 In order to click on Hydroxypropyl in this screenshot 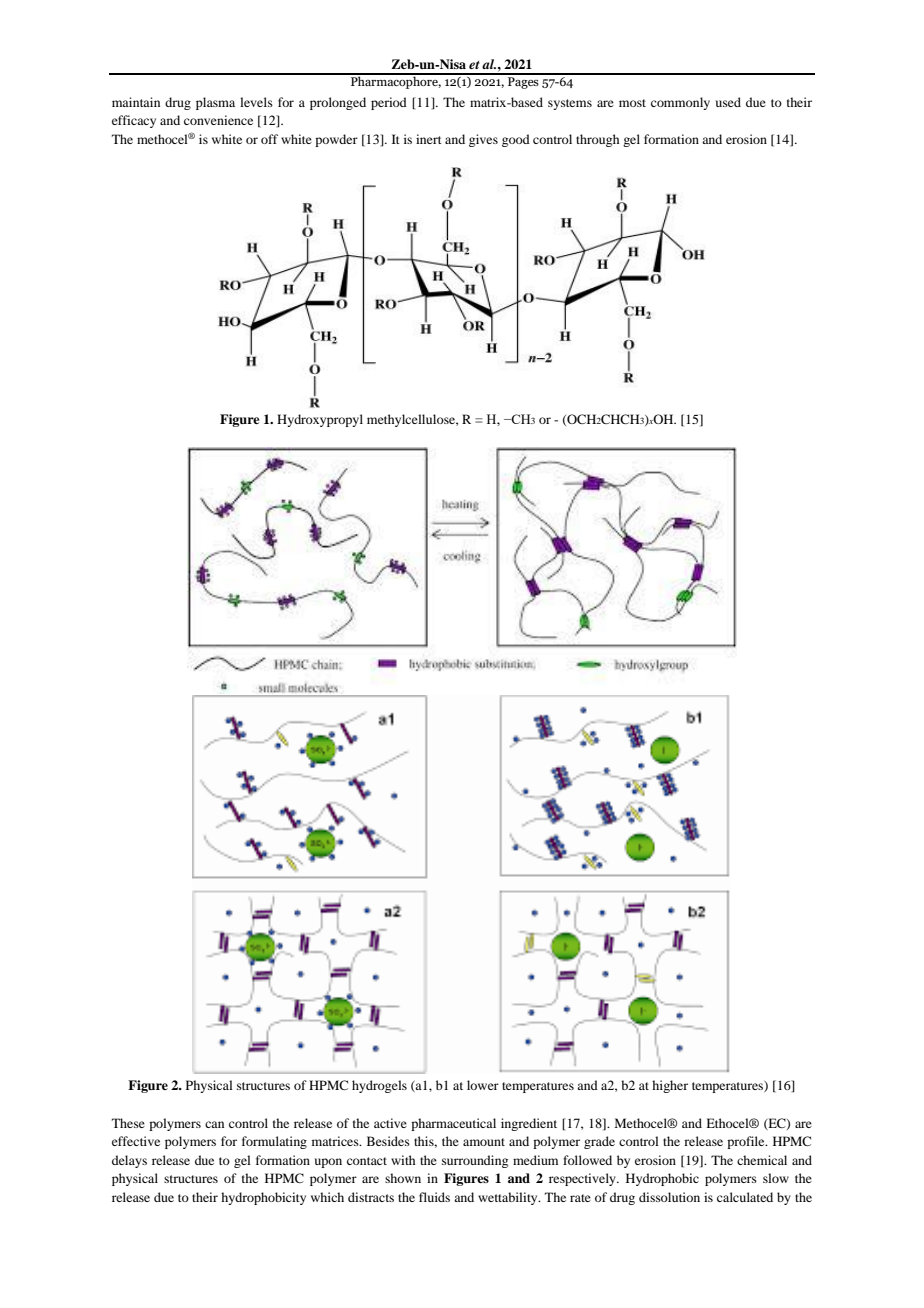, I will do `click(320, 420)`.
